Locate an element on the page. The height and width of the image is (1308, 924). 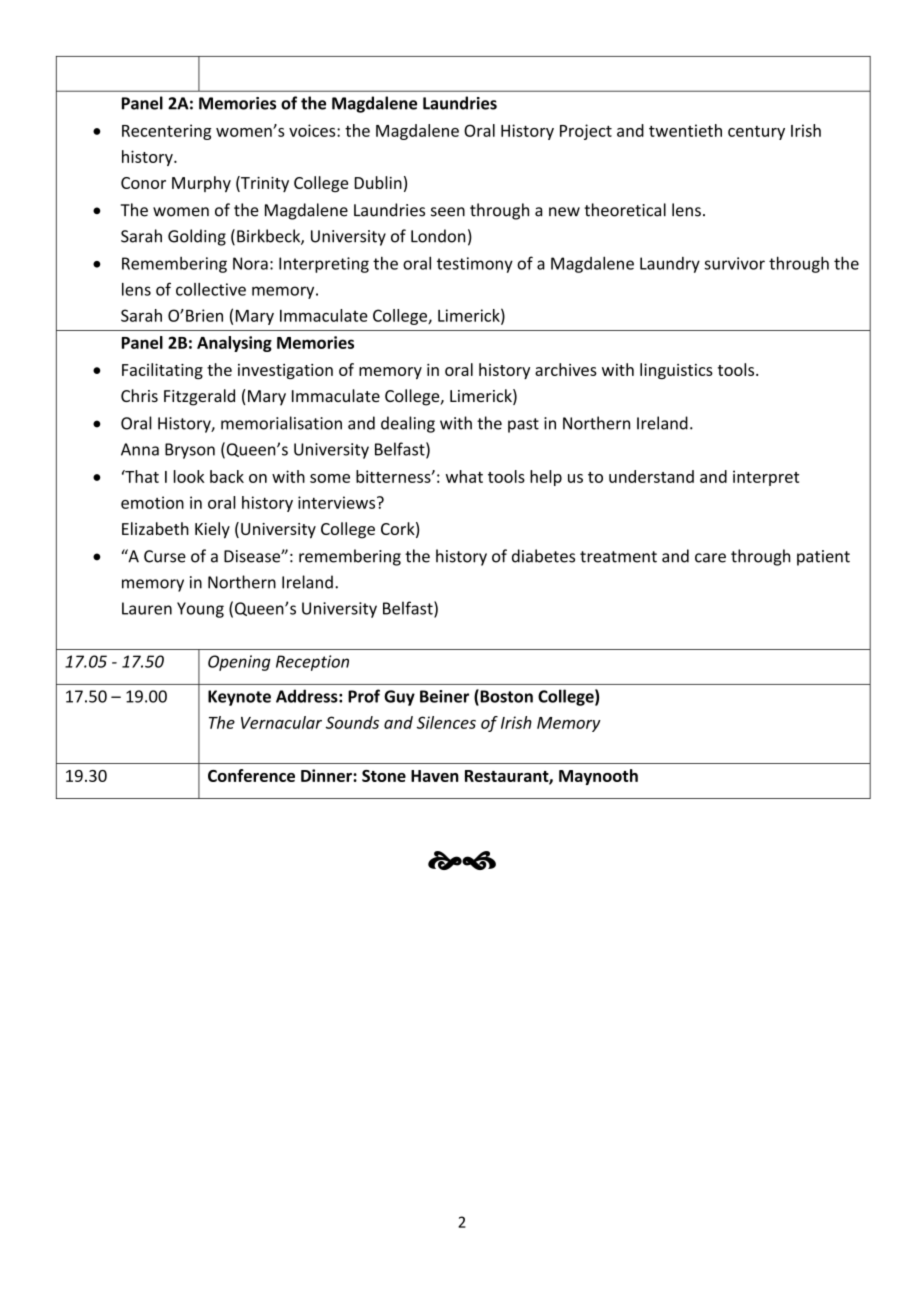
Conference is located at coordinates (251, 775).
